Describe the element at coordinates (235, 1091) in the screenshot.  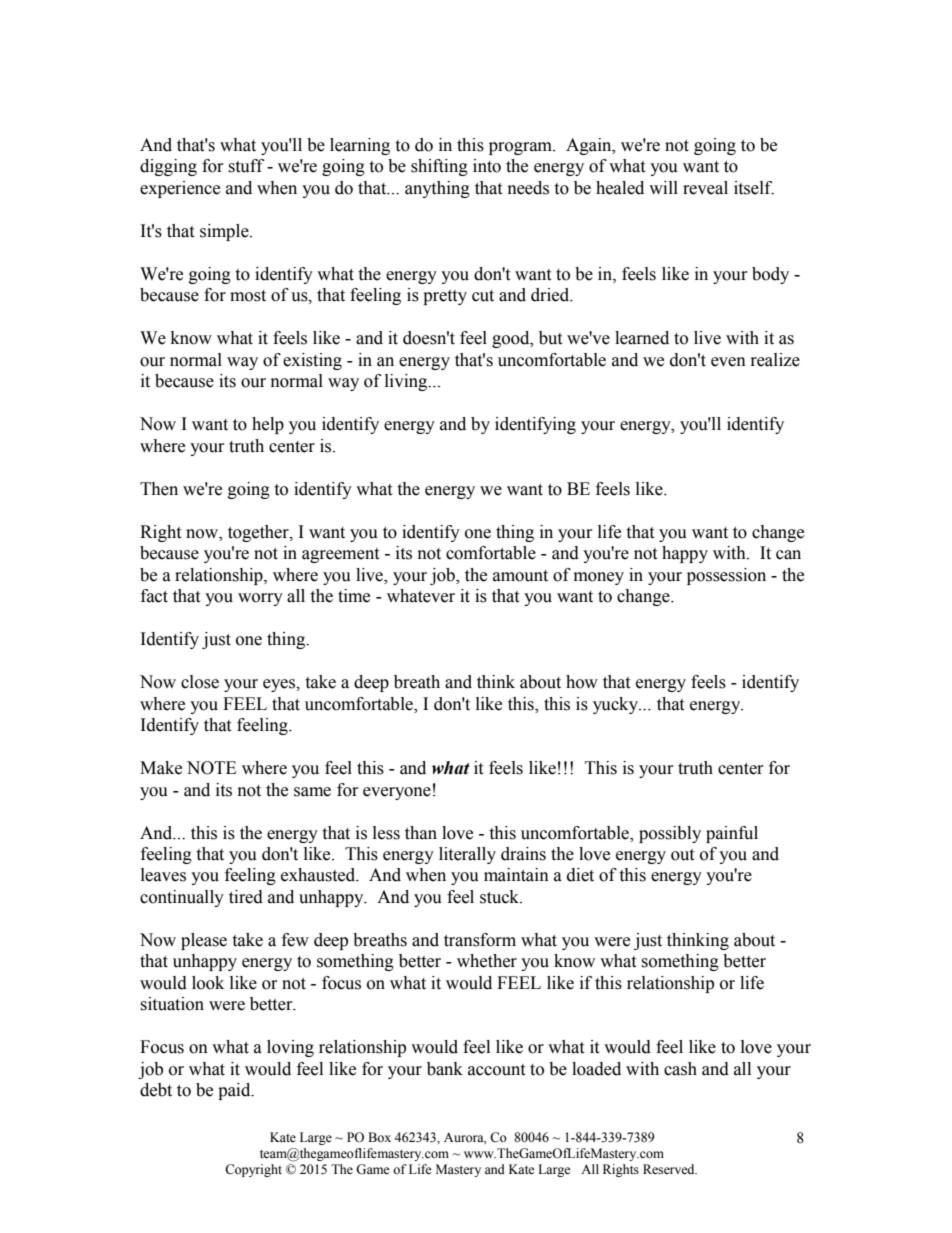
I see `paid` at that location.
